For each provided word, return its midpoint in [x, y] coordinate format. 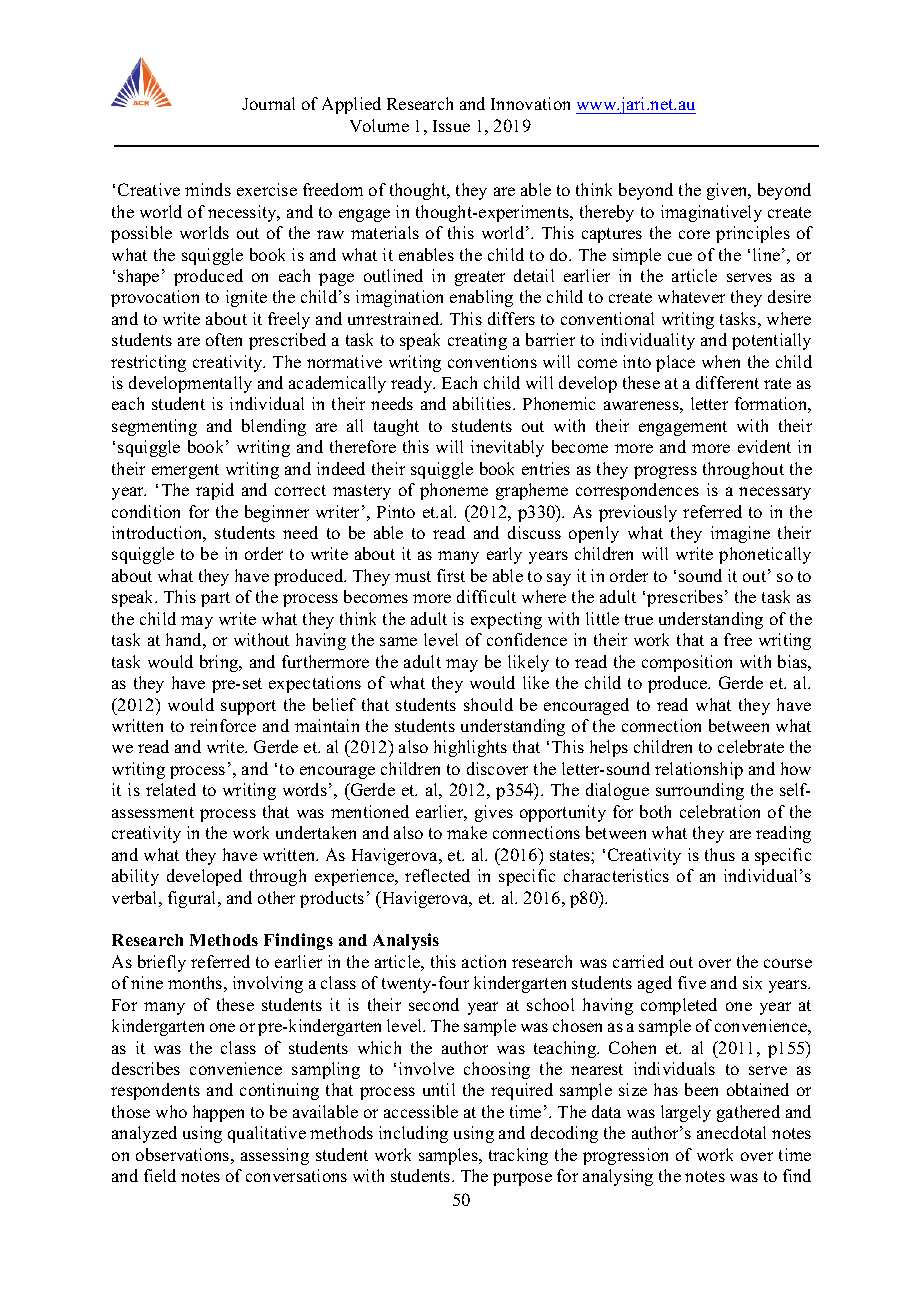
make [467, 832]
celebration [720, 811]
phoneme [454, 491]
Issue [451, 126]
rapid [215, 491]
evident [764, 446]
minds [208, 189]
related [171, 789]
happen [218, 1113]
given [728, 191]
